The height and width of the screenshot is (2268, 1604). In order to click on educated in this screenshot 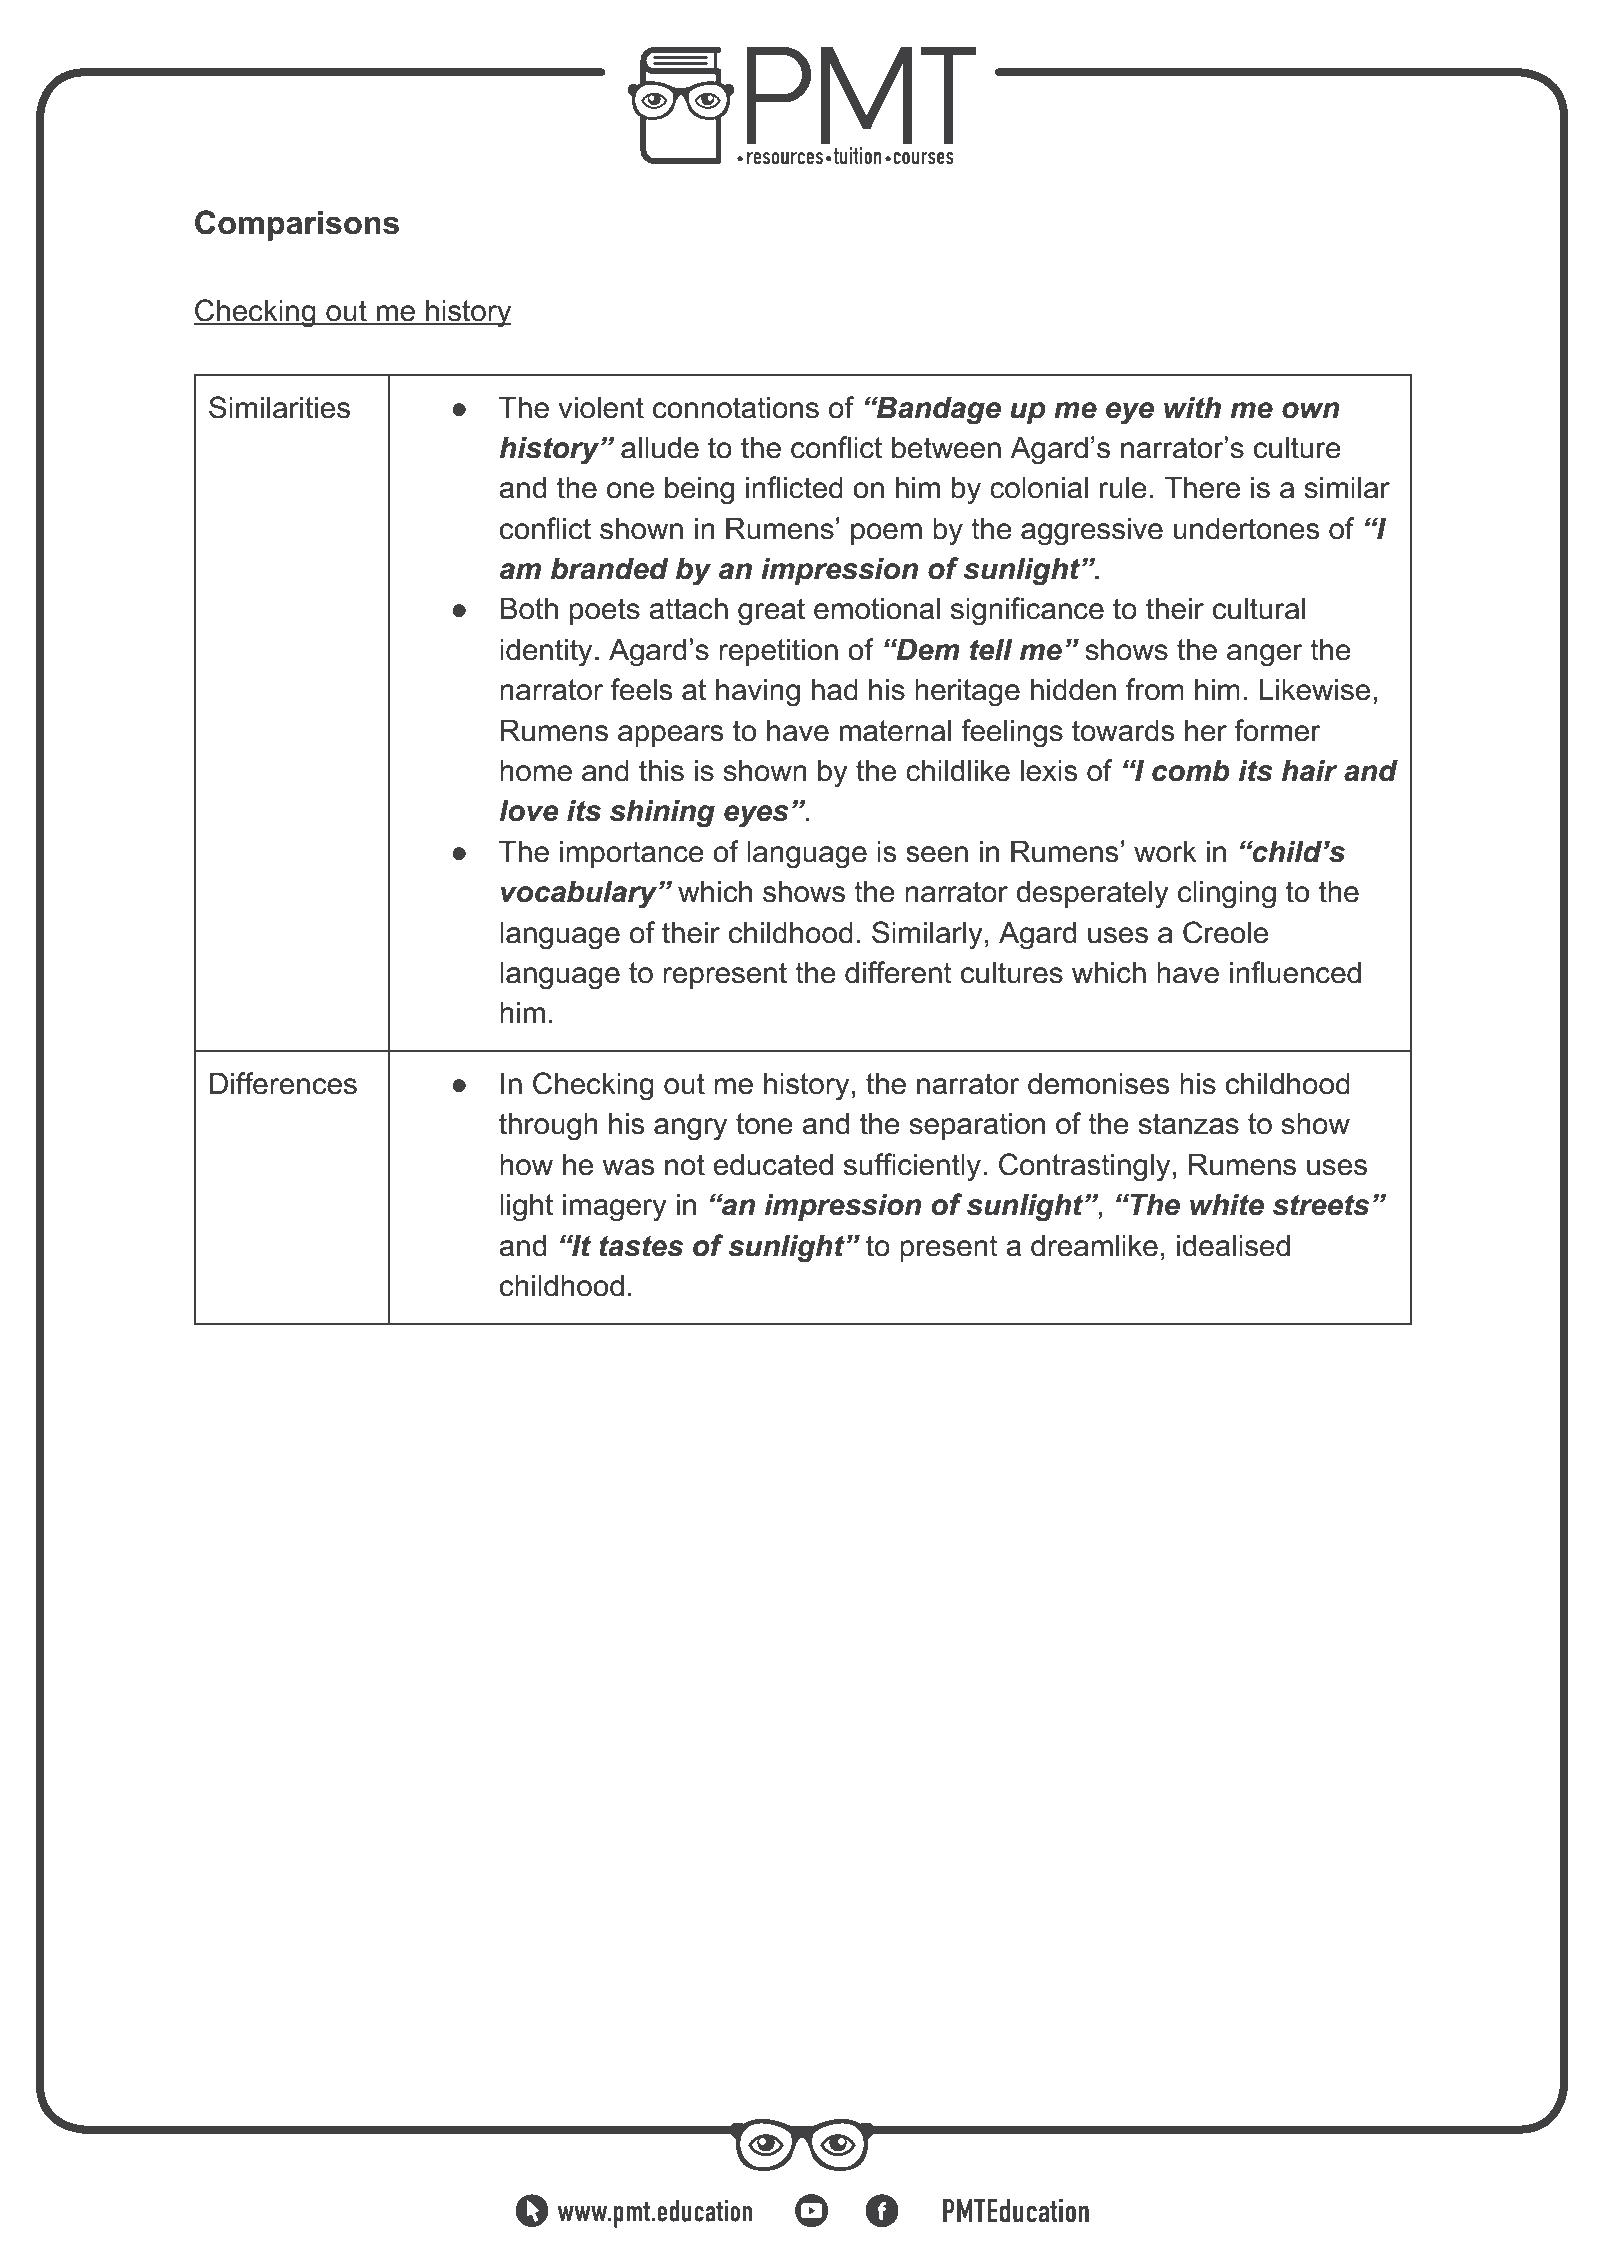, I will do `click(773, 1165)`.
